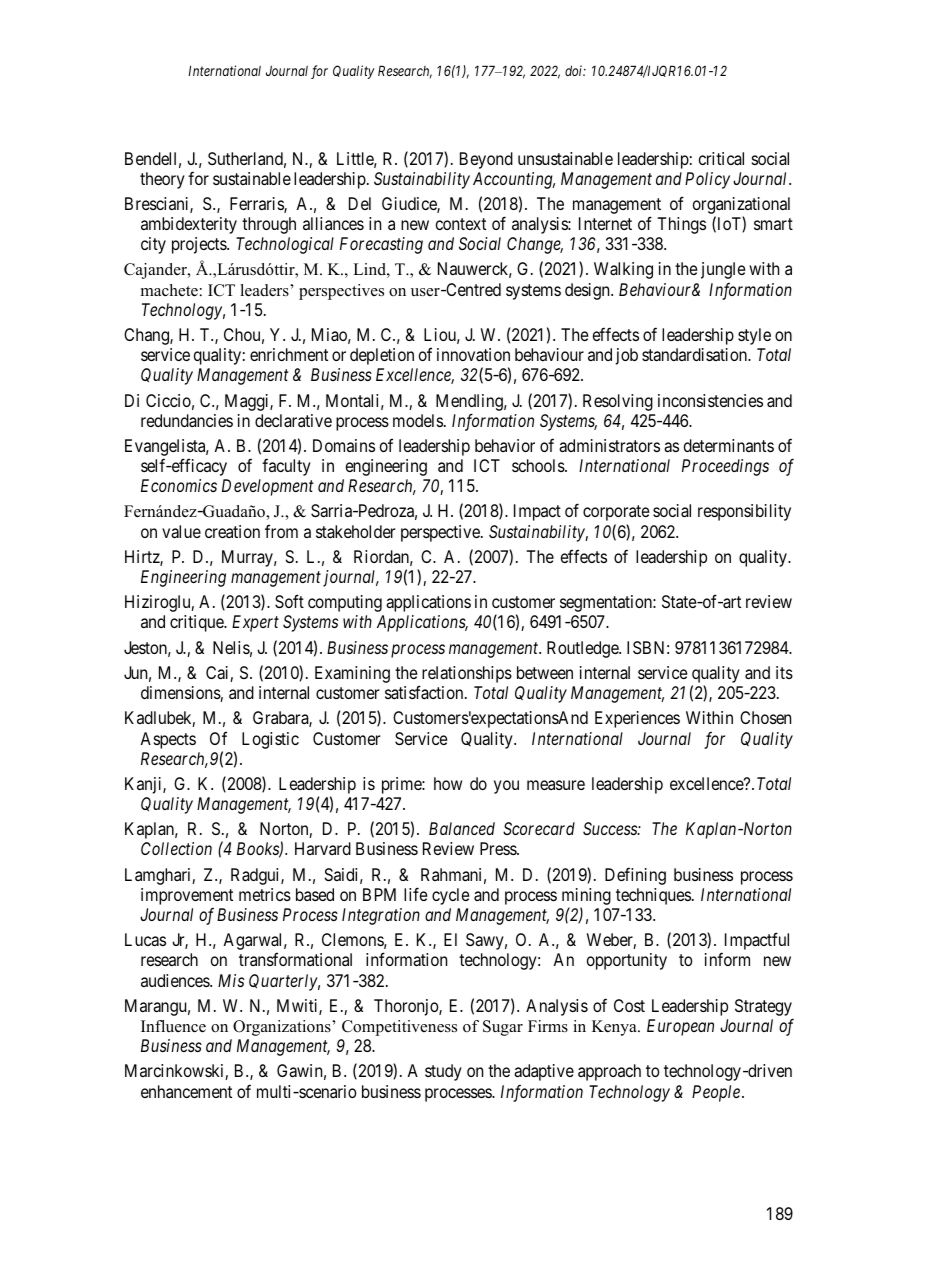  Describe the element at coordinates (707, 180) in the screenshot. I see `Policy` at that location.
